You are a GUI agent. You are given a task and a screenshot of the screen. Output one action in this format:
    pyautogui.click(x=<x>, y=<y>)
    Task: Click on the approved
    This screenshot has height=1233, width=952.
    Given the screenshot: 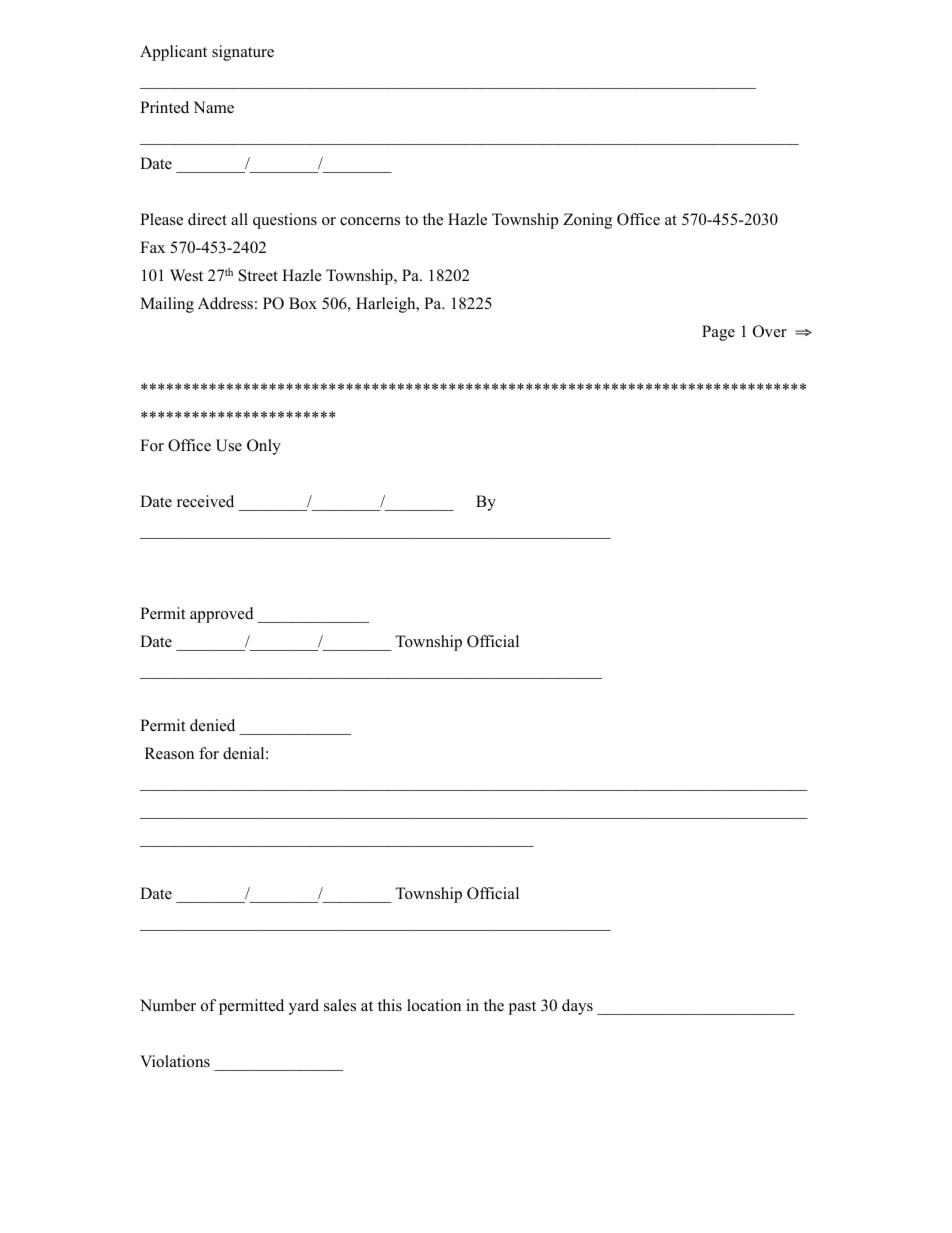 What is the action you would take?
    pyautogui.click(x=222, y=615)
